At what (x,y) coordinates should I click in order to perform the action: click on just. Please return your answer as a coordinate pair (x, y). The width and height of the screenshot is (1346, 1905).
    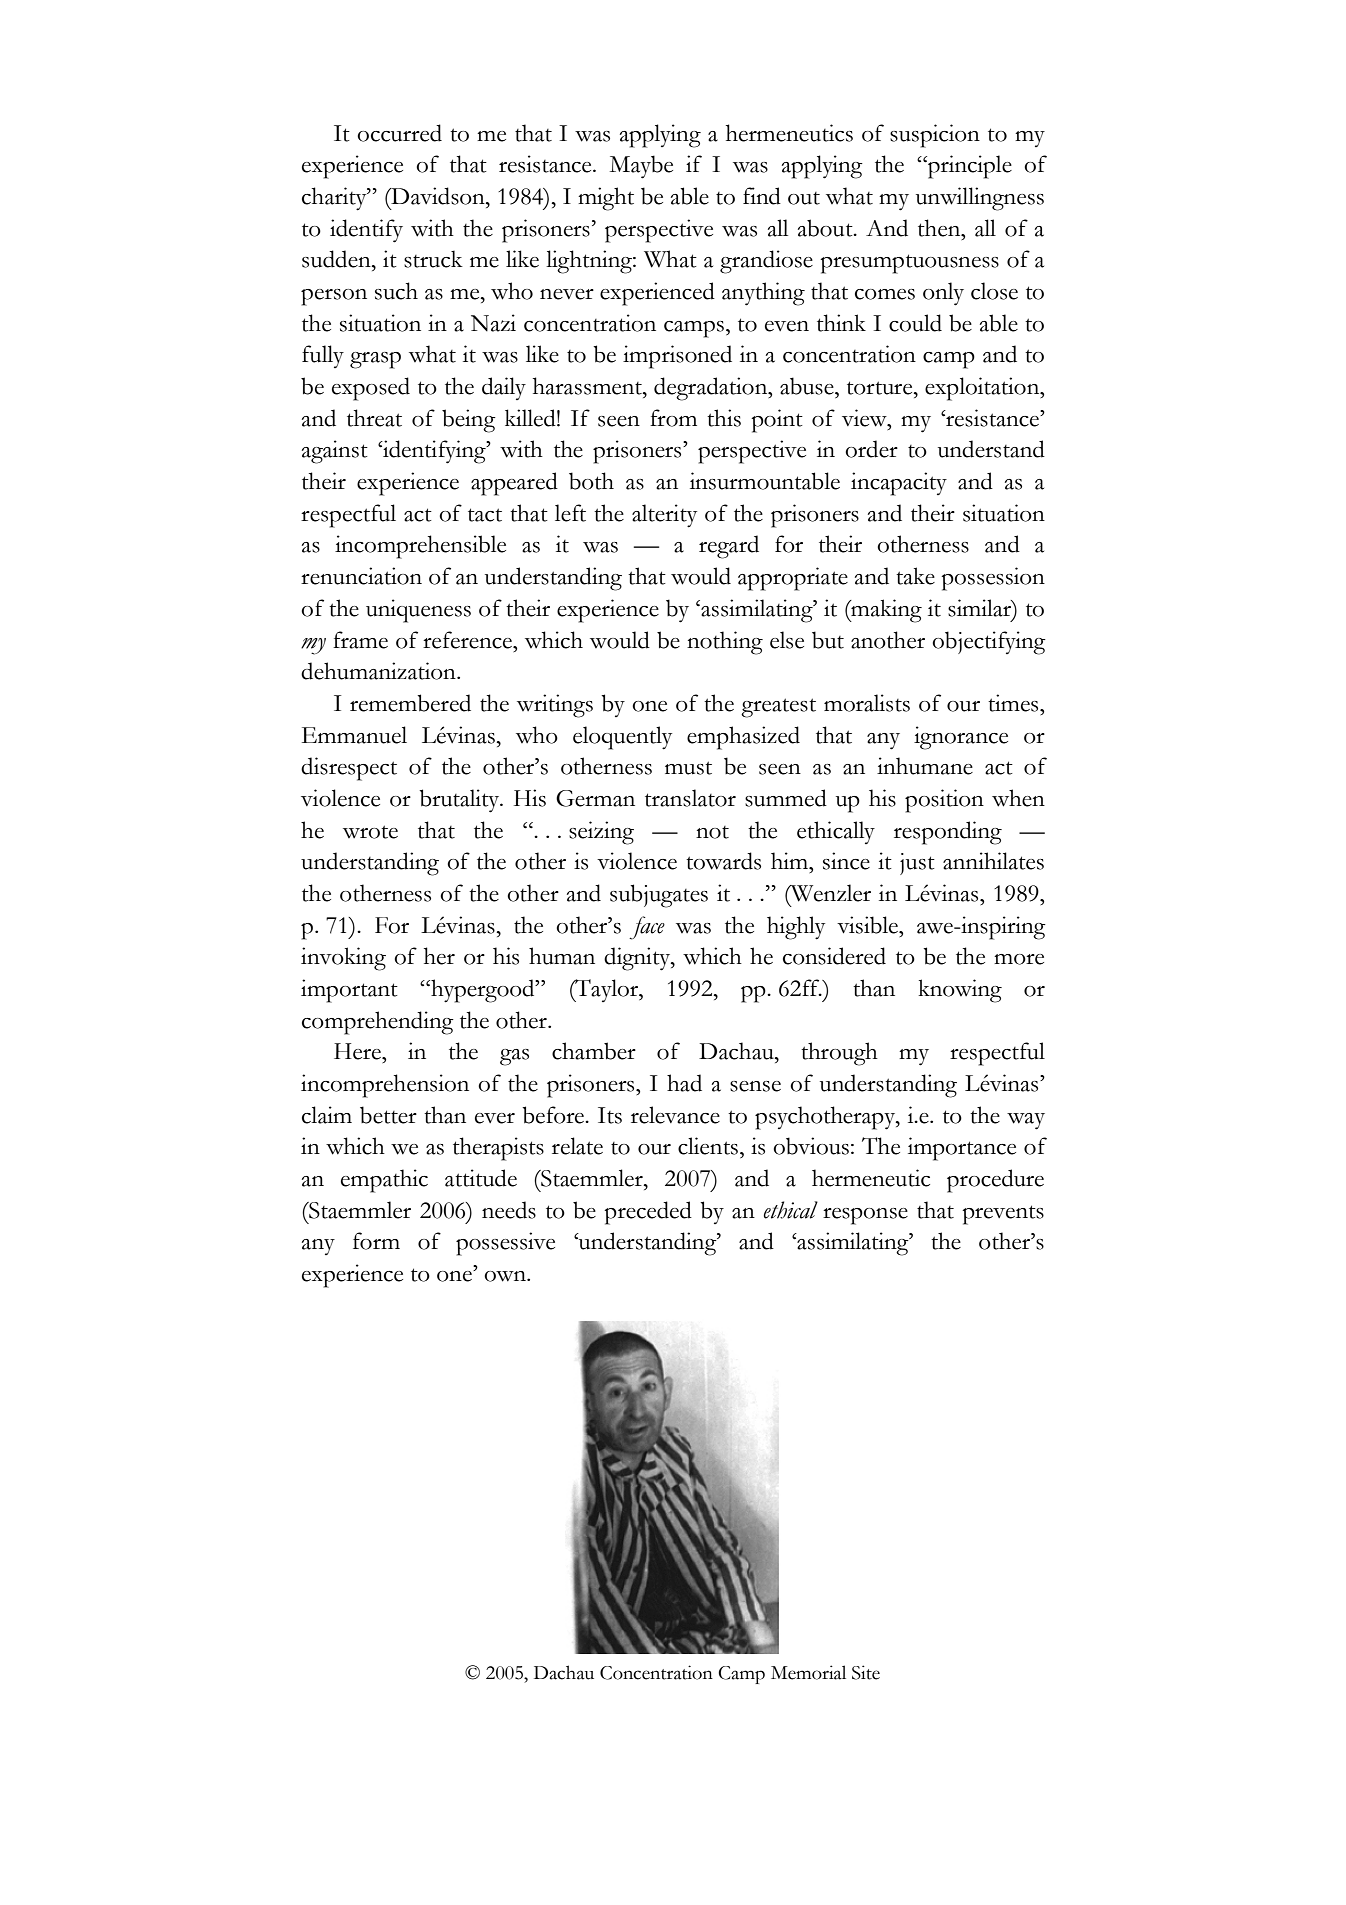
    Looking at the image, I should click on (917, 864).
